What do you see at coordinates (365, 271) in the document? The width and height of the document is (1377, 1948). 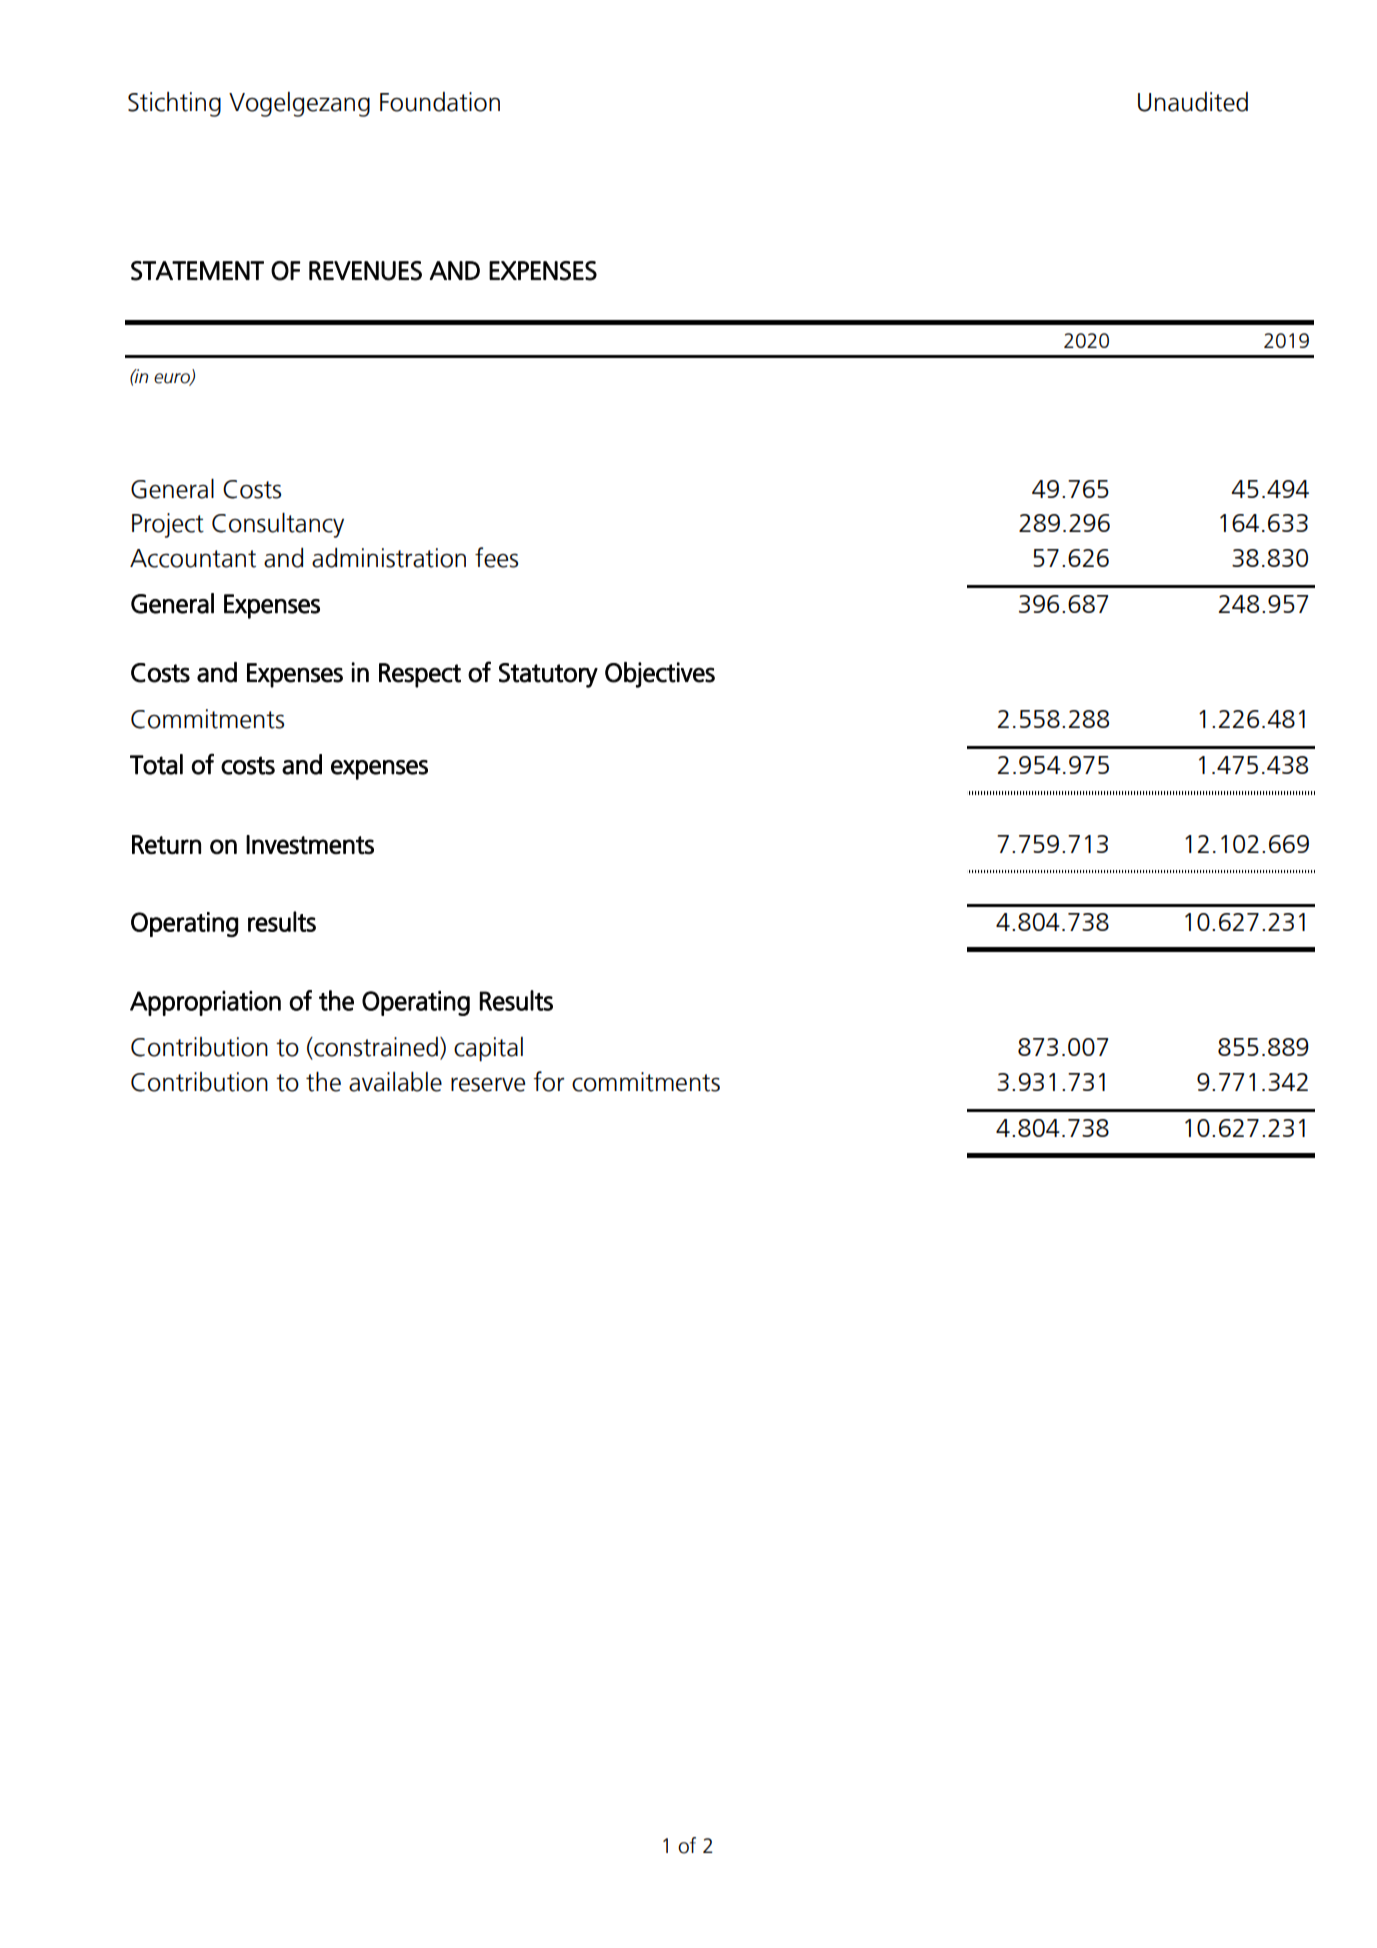 I see `REVENUES` at bounding box center [365, 271].
